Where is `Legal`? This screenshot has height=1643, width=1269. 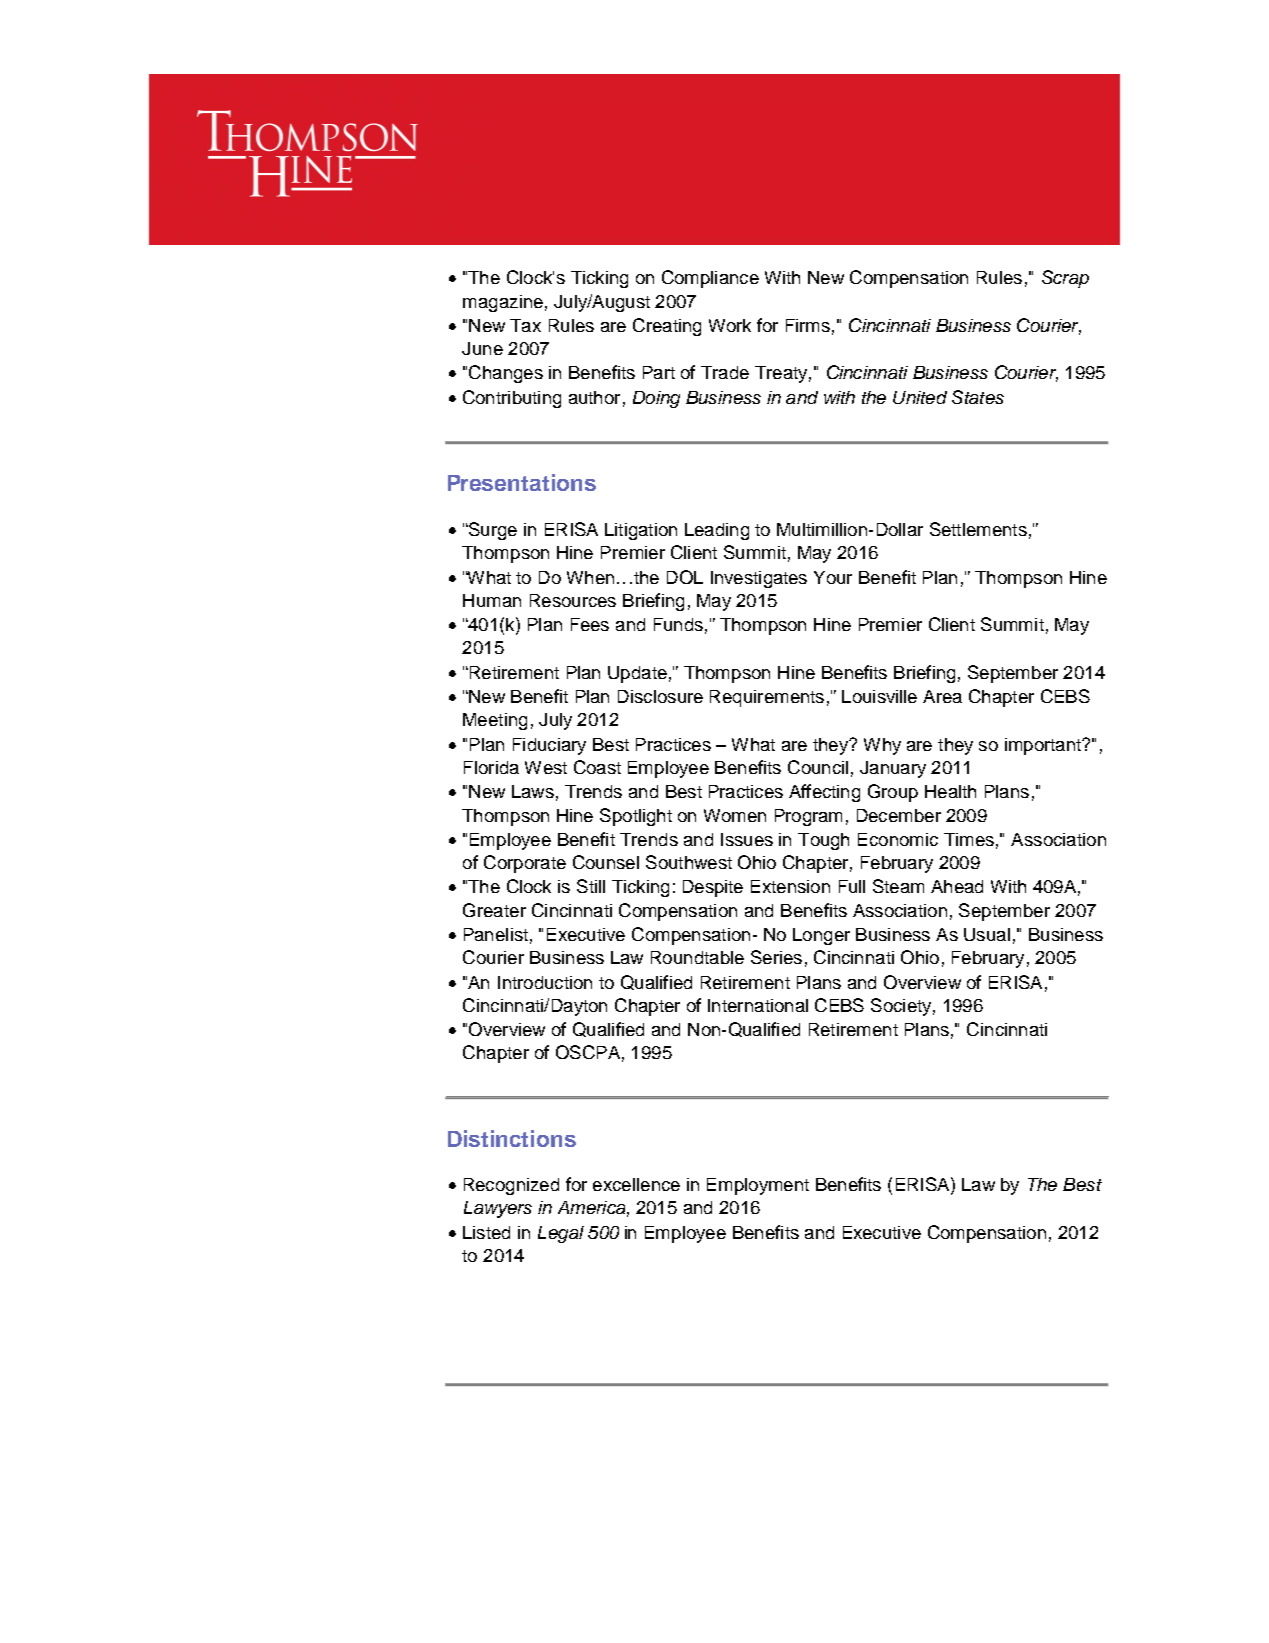 Legal is located at coordinates (561, 1234).
